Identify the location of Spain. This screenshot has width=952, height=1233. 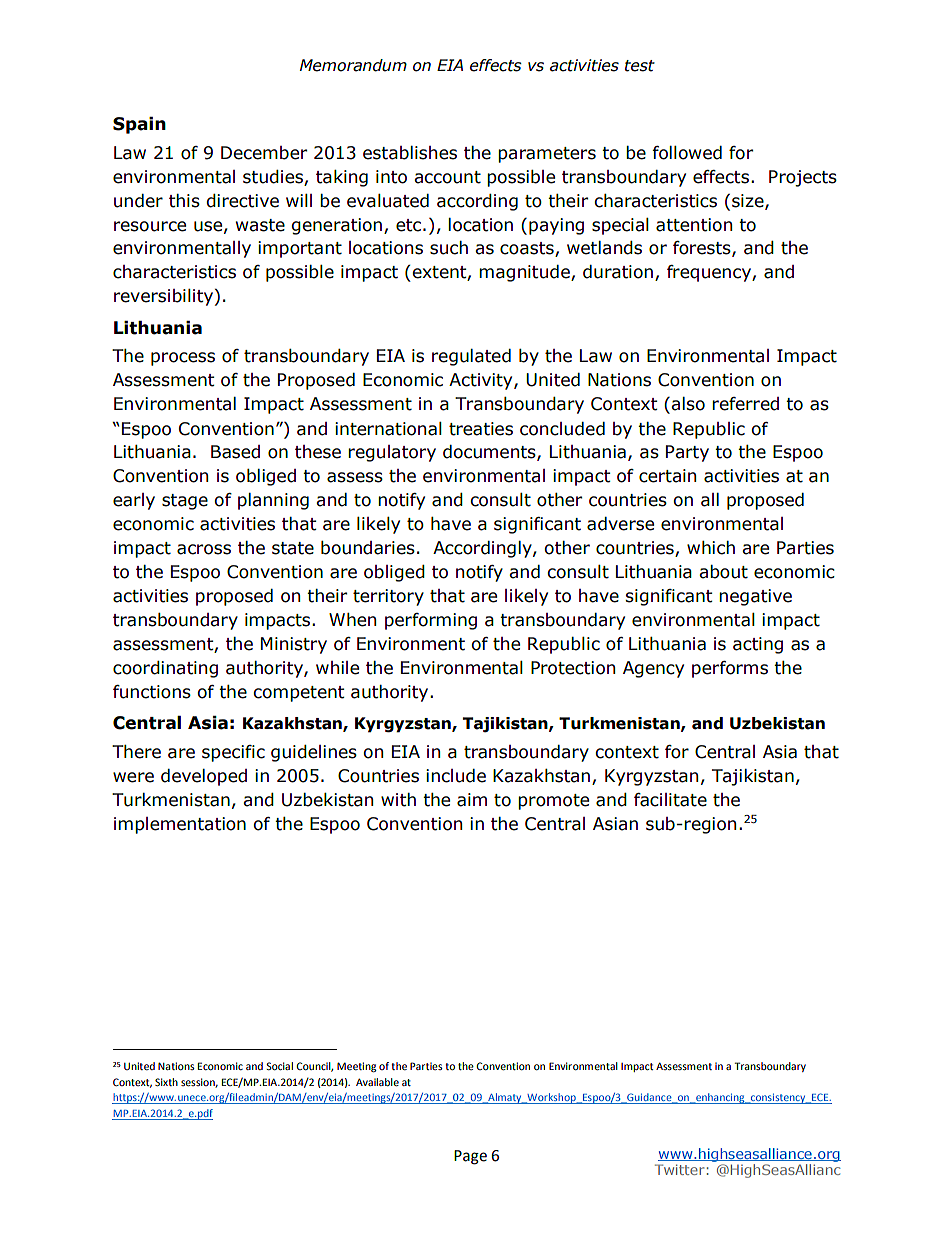
(139, 125).
